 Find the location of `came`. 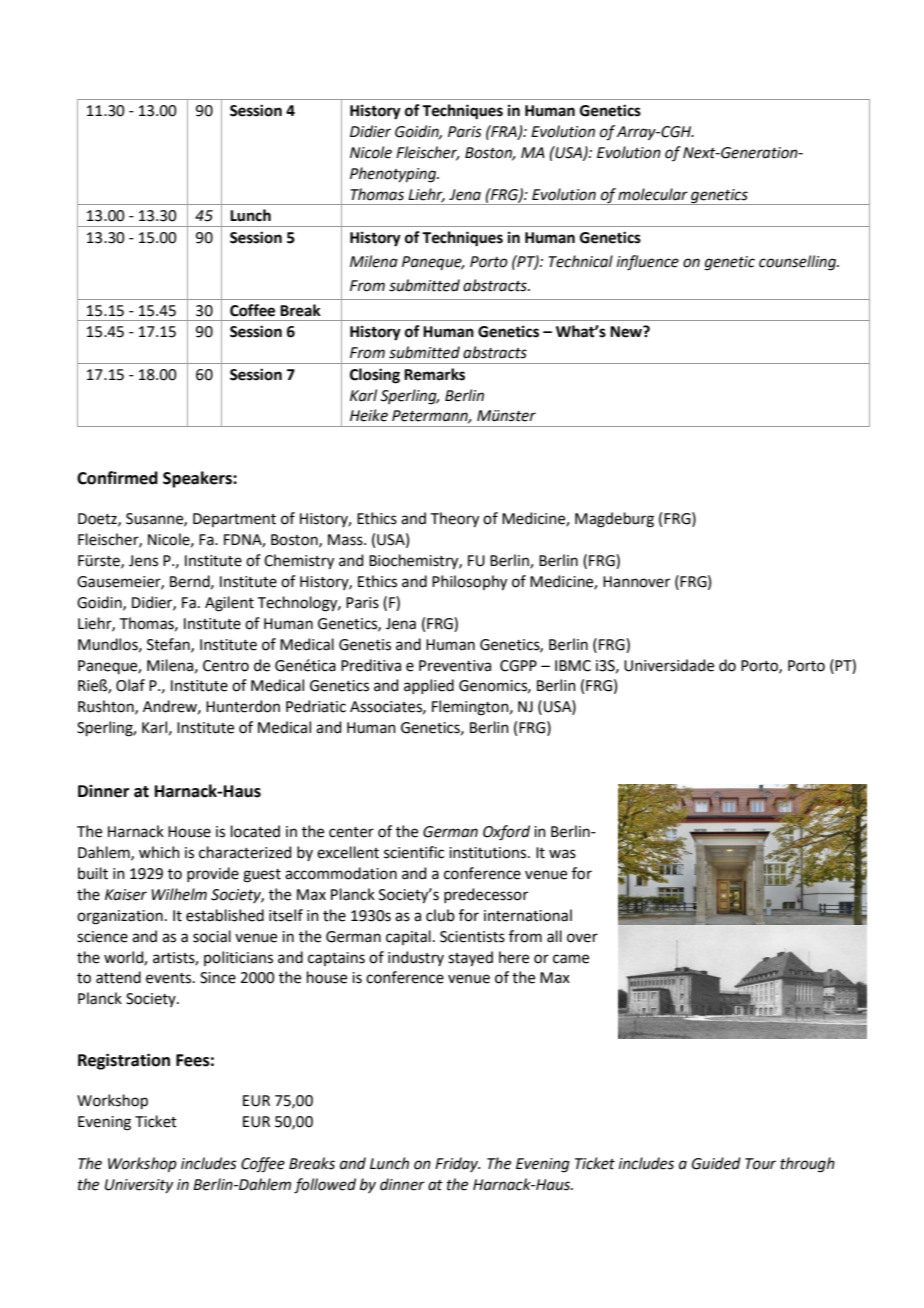

came is located at coordinates (571, 959).
